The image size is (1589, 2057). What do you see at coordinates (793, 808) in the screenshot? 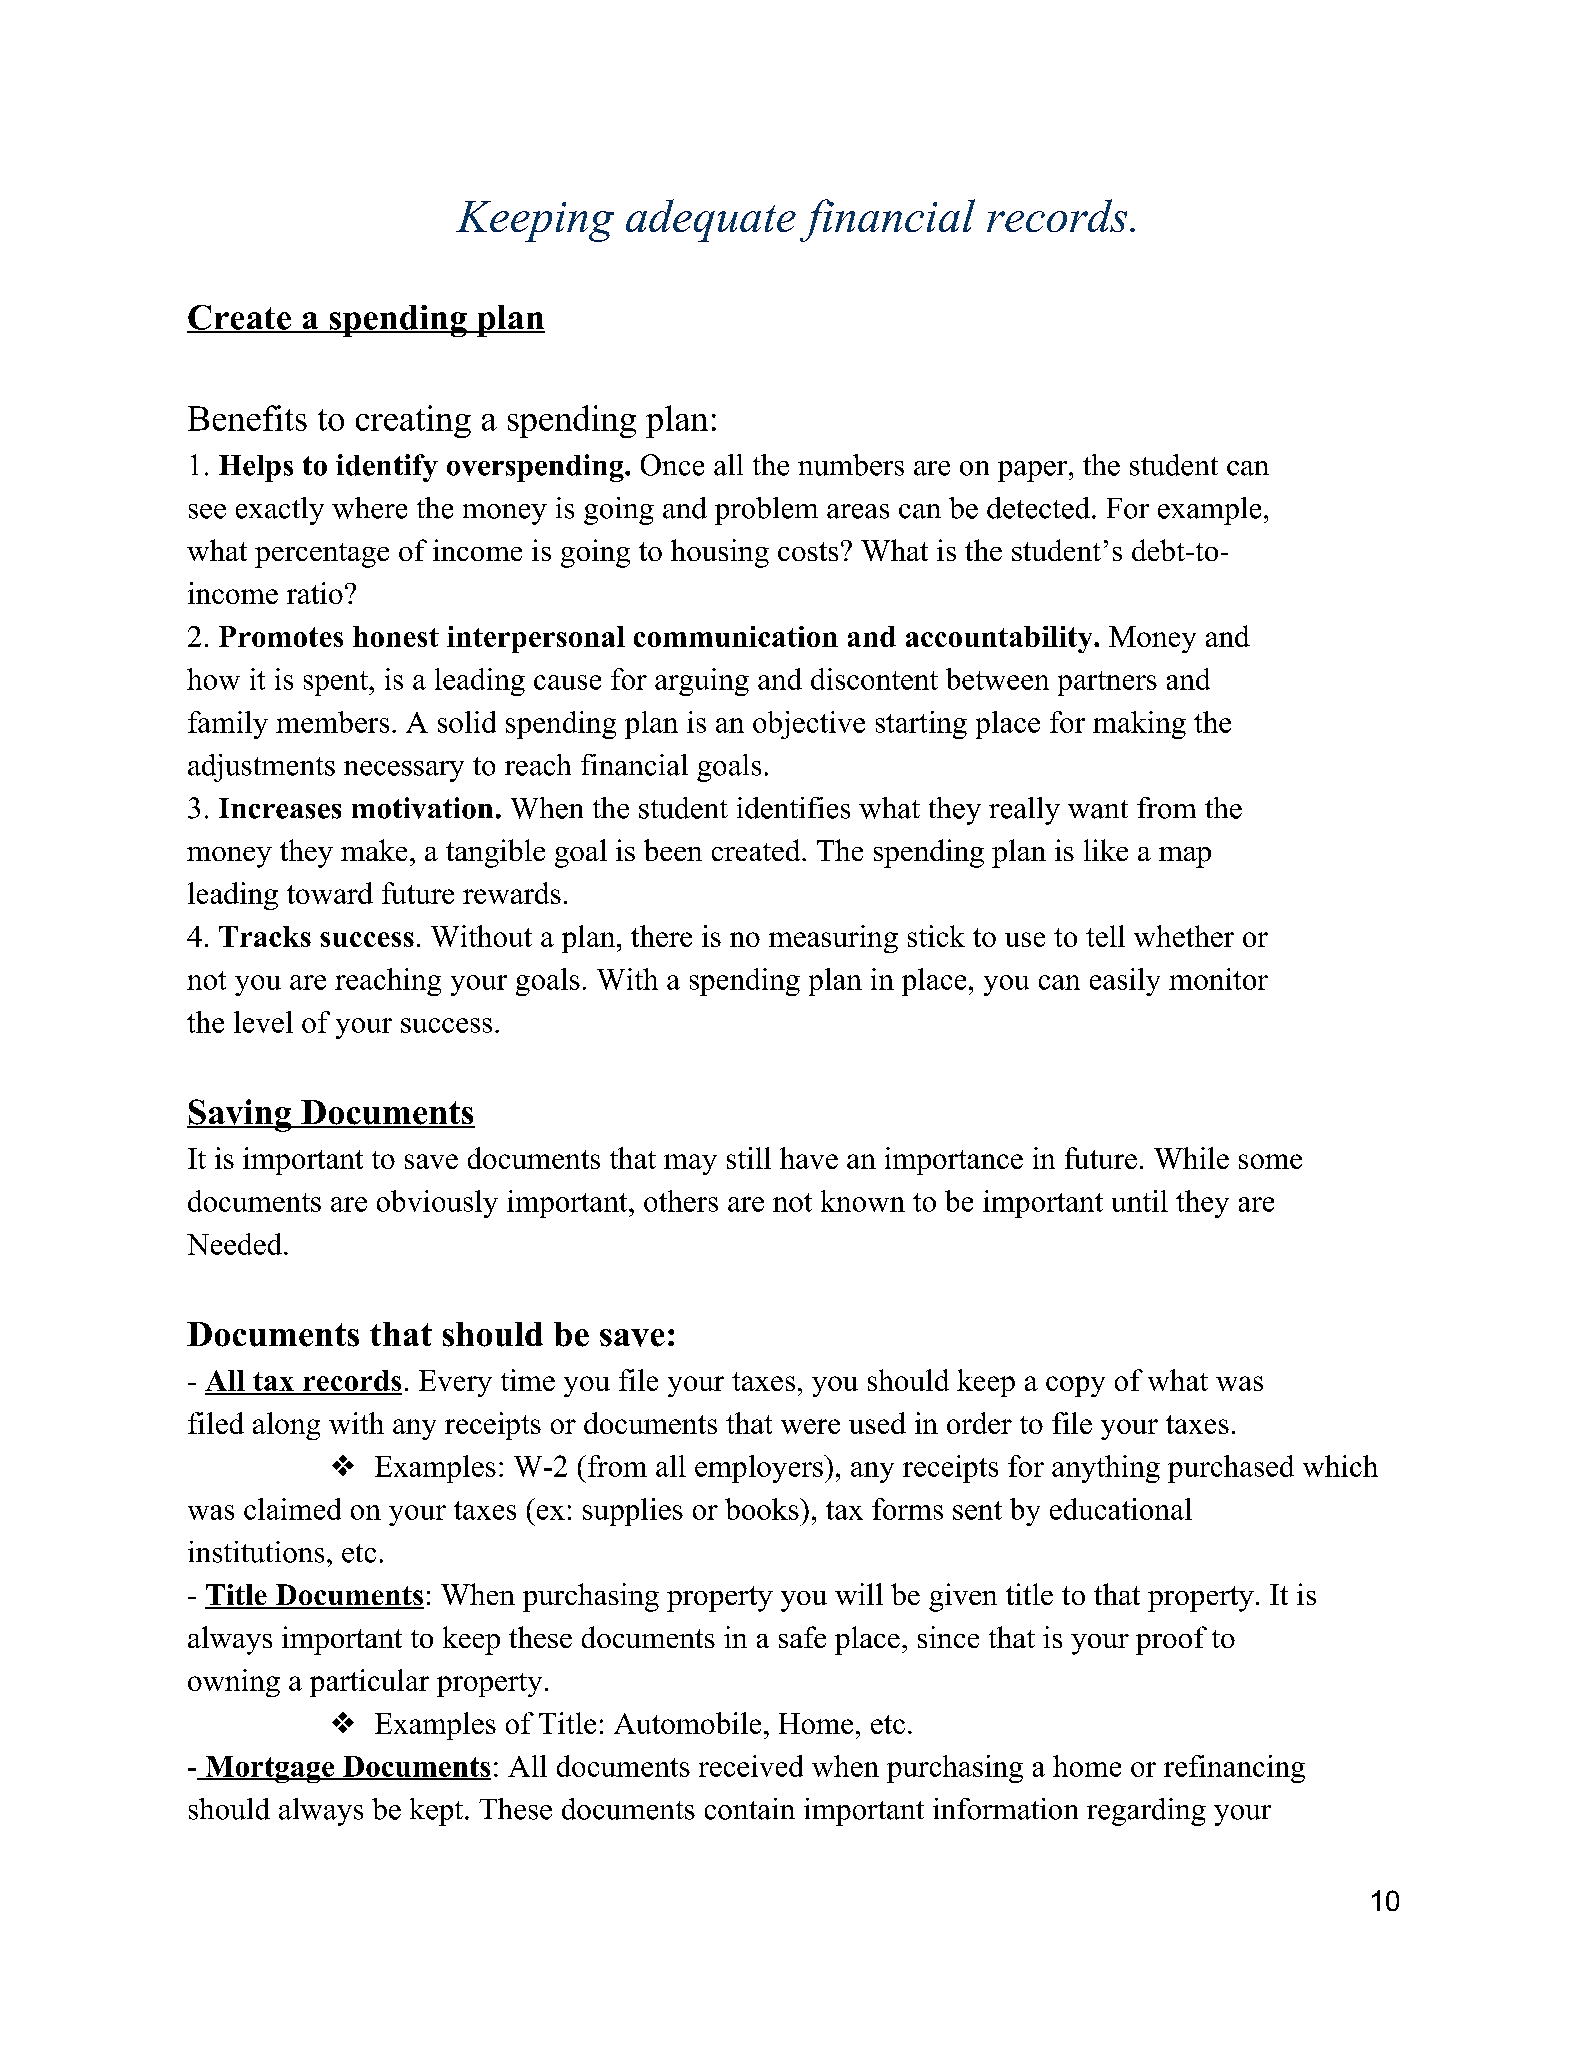
I see `identifies` at bounding box center [793, 808].
